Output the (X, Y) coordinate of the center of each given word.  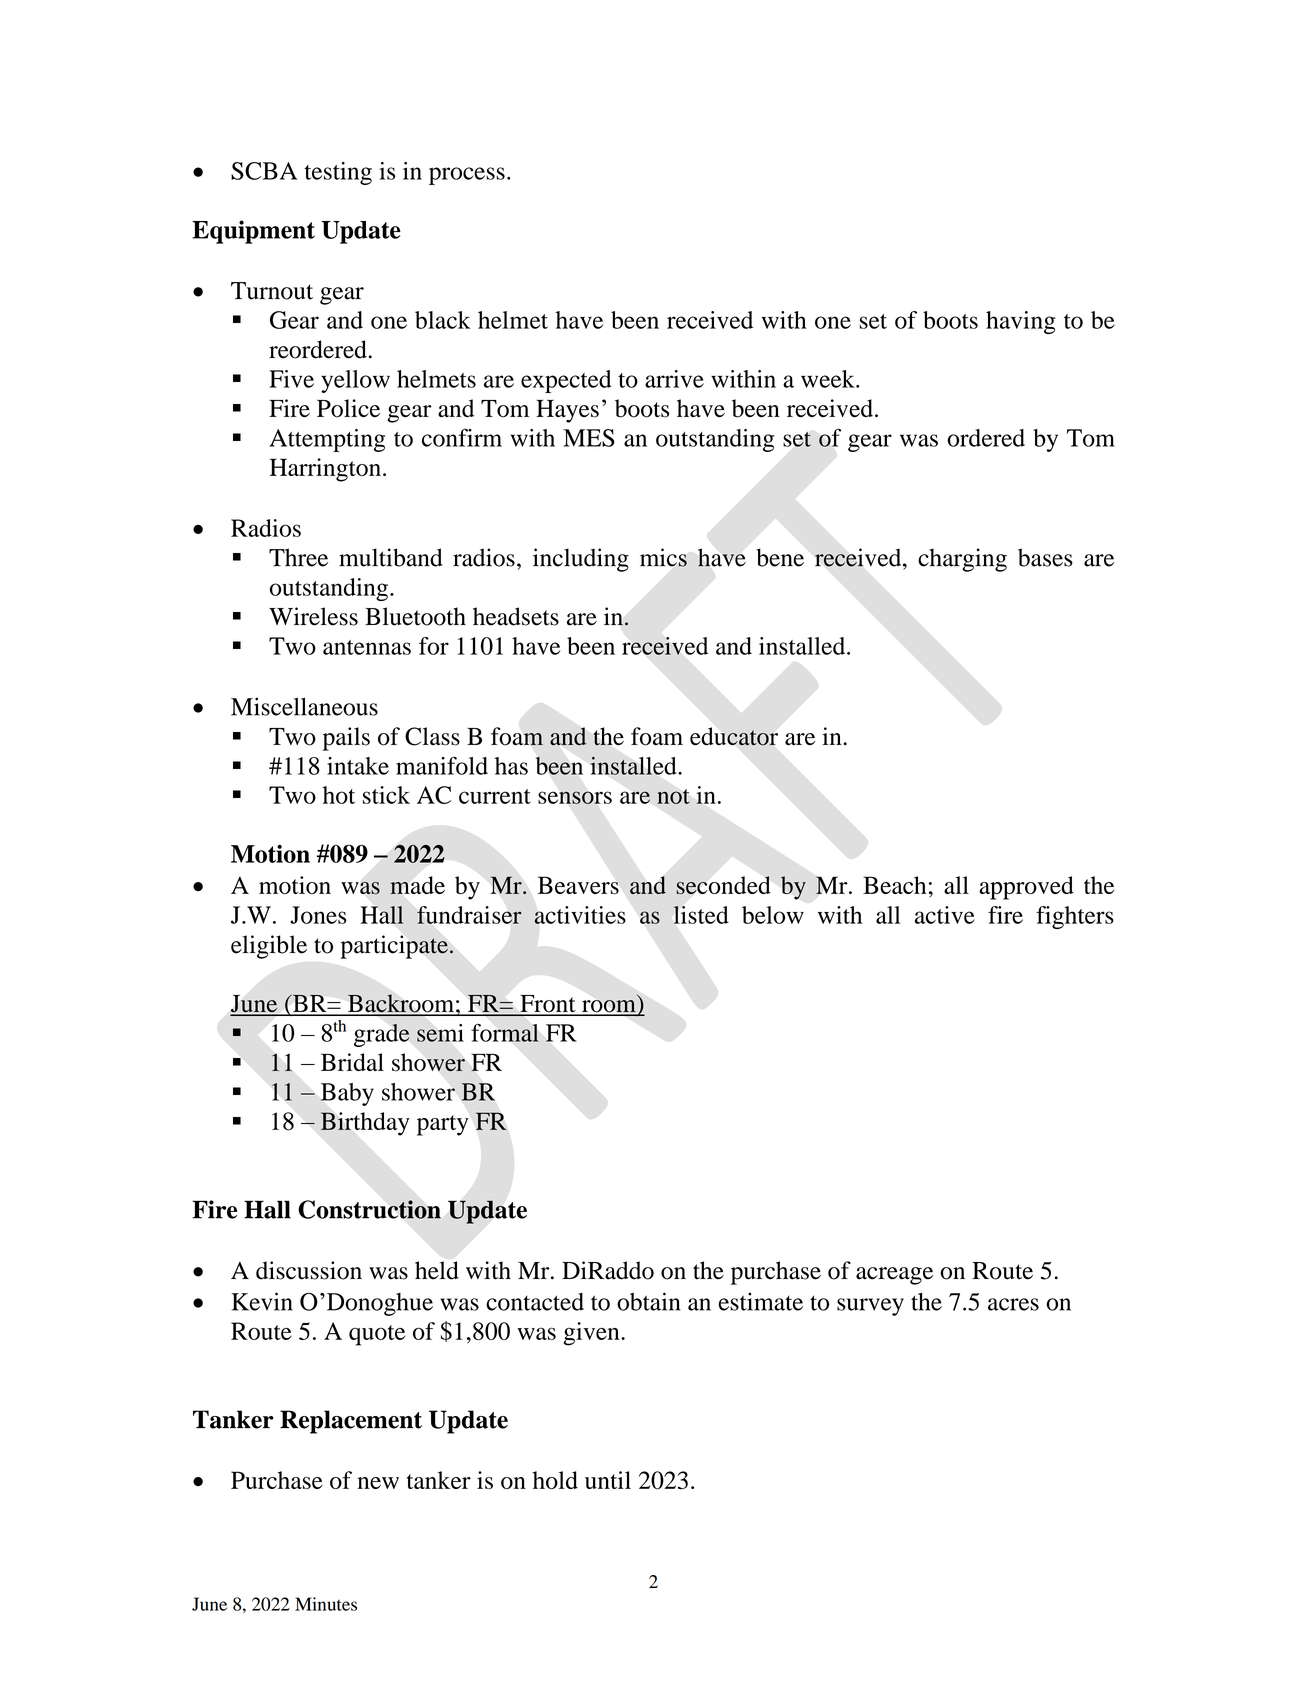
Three (298, 557)
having (1021, 322)
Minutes (326, 1604)
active (945, 915)
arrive (674, 379)
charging (962, 560)
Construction (369, 1209)
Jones (318, 915)
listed (701, 915)
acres (1013, 1304)
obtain (648, 1301)
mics (663, 557)
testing (338, 173)
